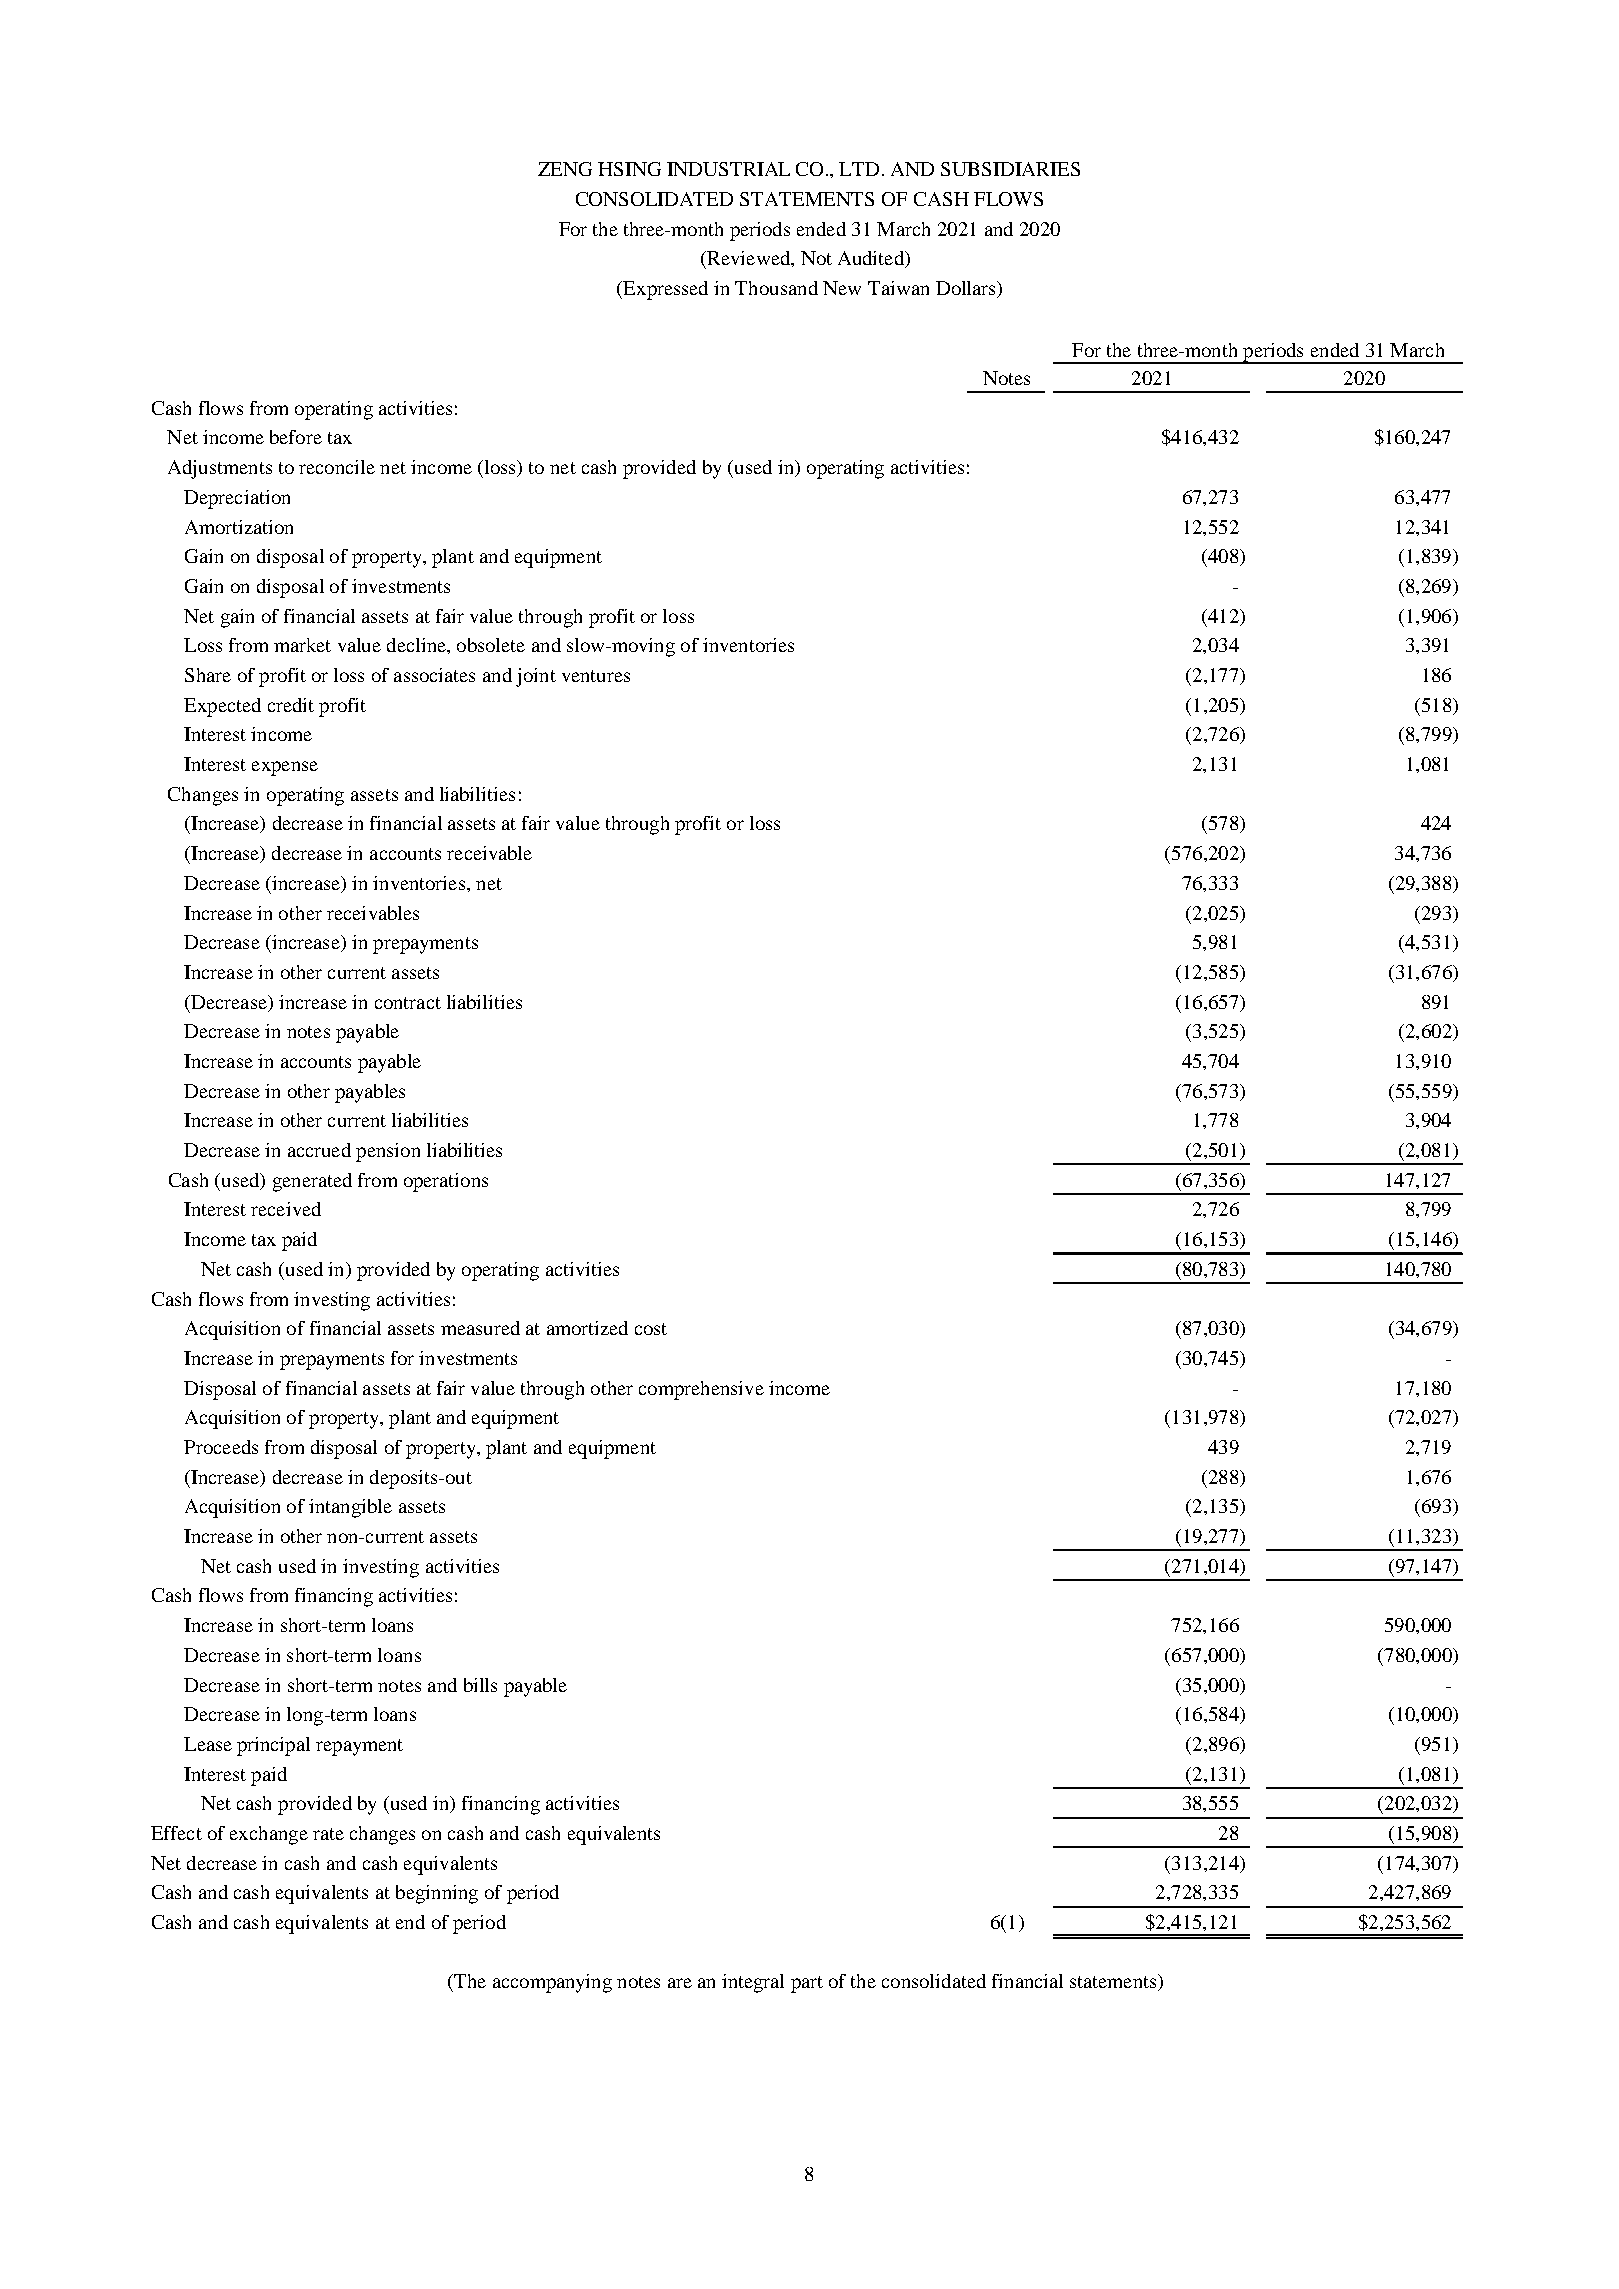  What do you see at coordinates (596, 676) in the screenshot?
I see `ventures` at bounding box center [596, 676].
